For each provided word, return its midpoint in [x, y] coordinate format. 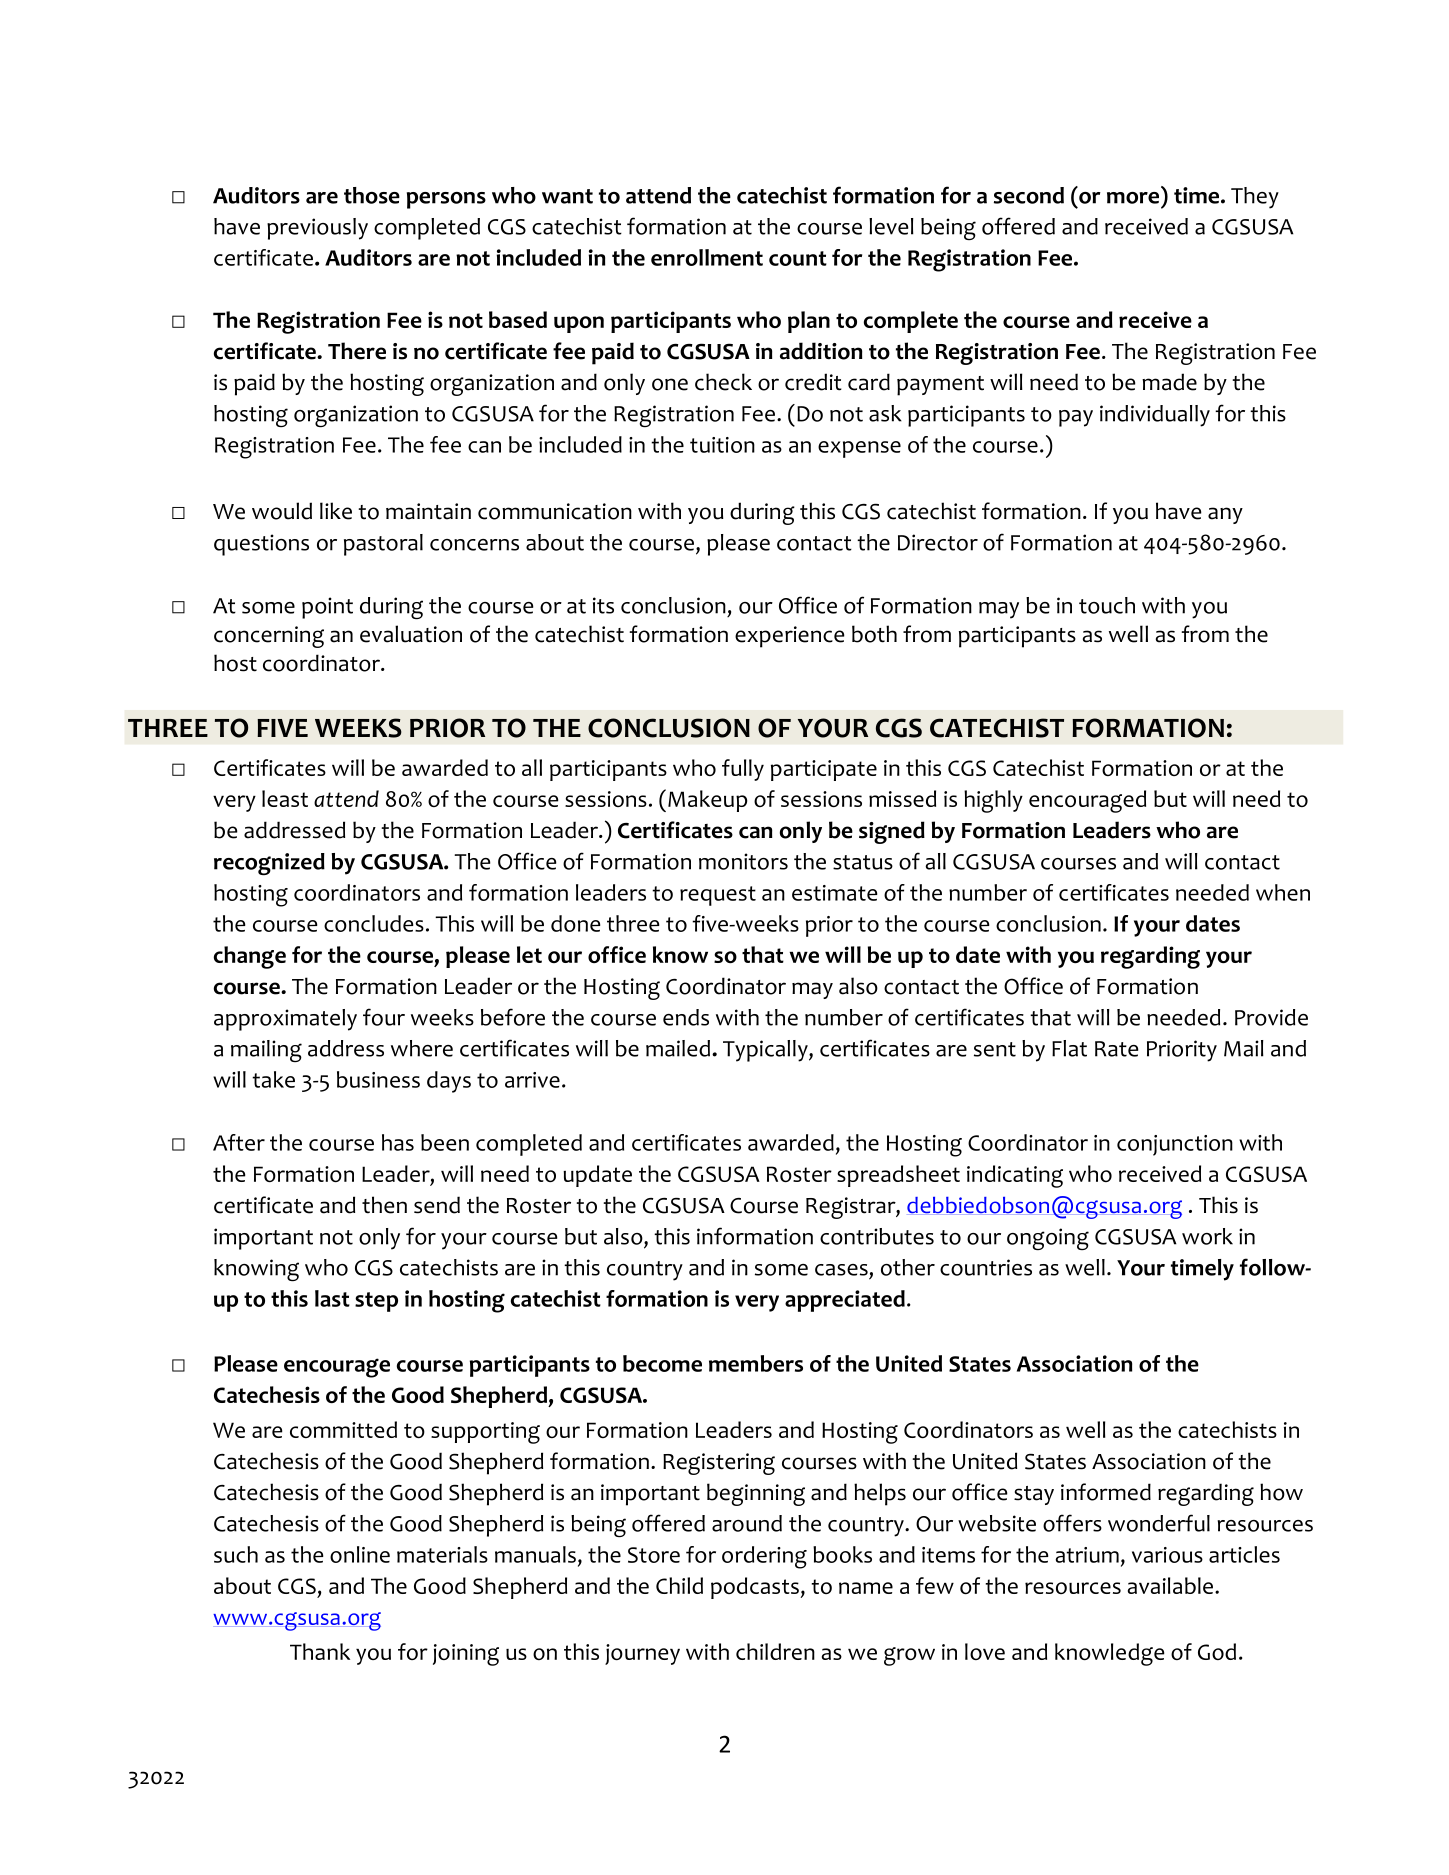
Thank [320, 1651]
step [376, 1302]
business [378, 1079]
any [1225, 515]
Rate [1117, 1049]
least [285, 798]
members [756, 1363]
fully [743, 770]
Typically [766, 1051]
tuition [722, 445]
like [336, 511]
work [1207, 1236]
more [1133, 198]
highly [993, 801]
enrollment [707, 257]
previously [317, 229]
